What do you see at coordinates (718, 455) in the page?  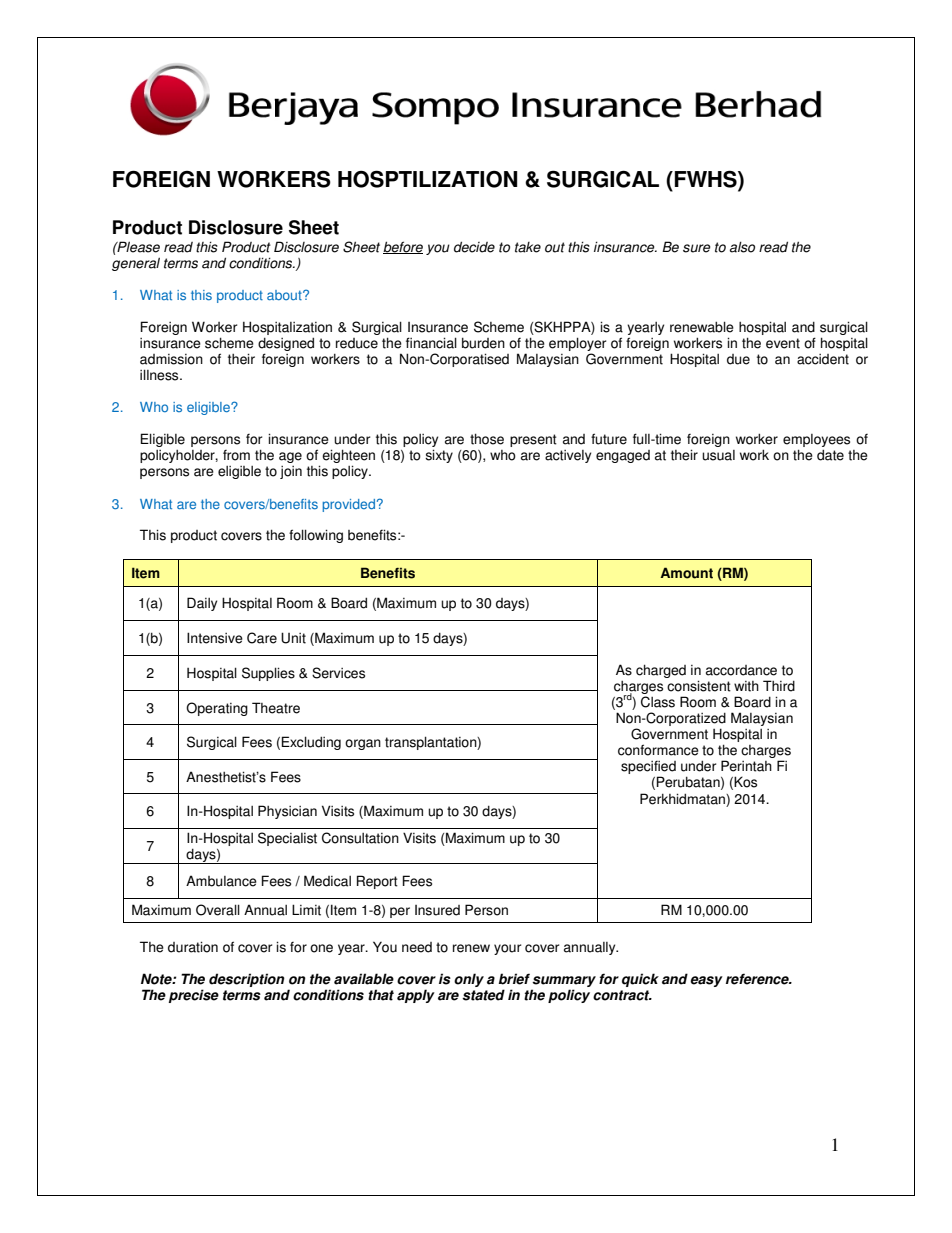 I see `usual` at bounding box center [718, 455].
